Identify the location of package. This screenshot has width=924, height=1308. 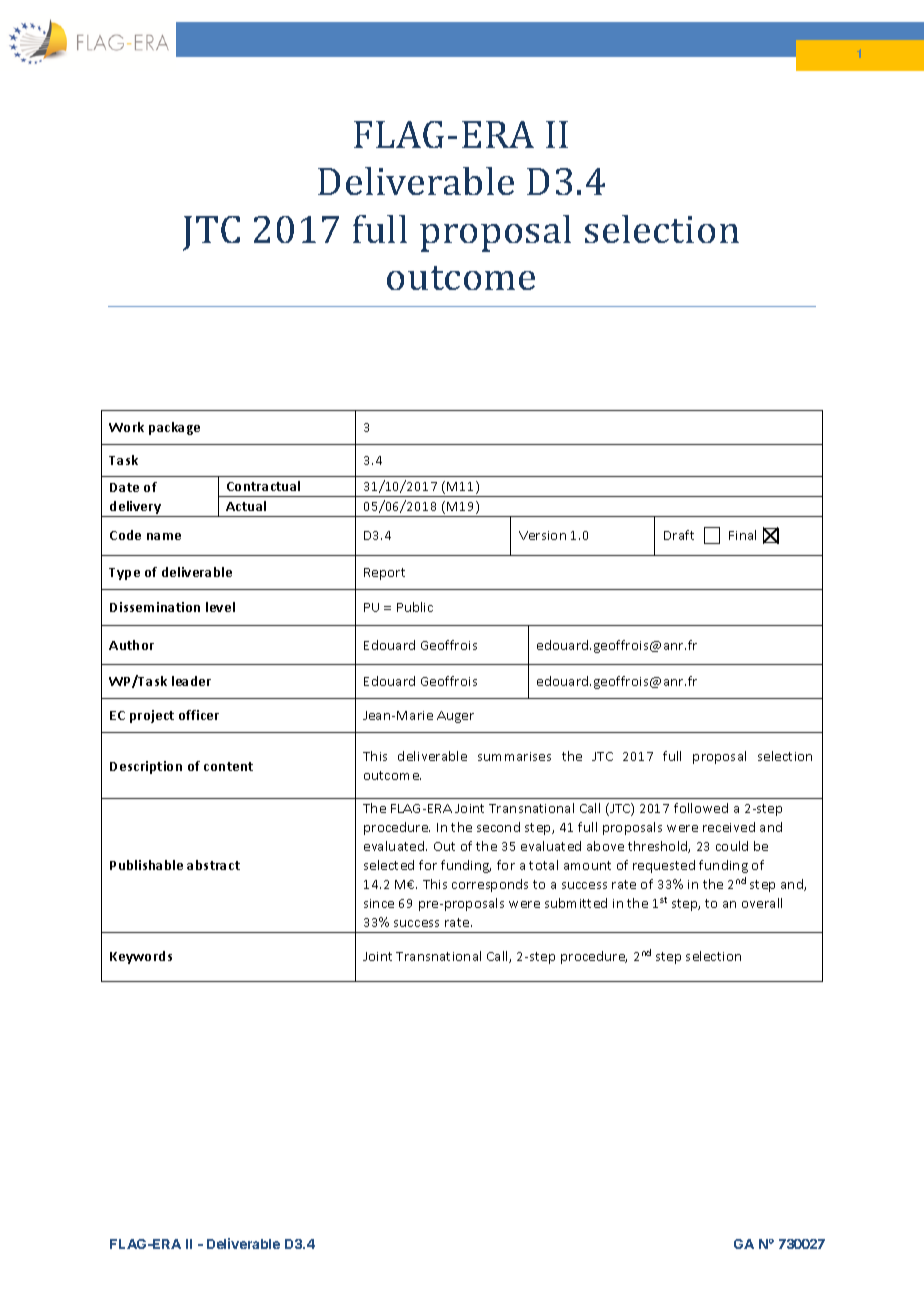
(174, 428).
